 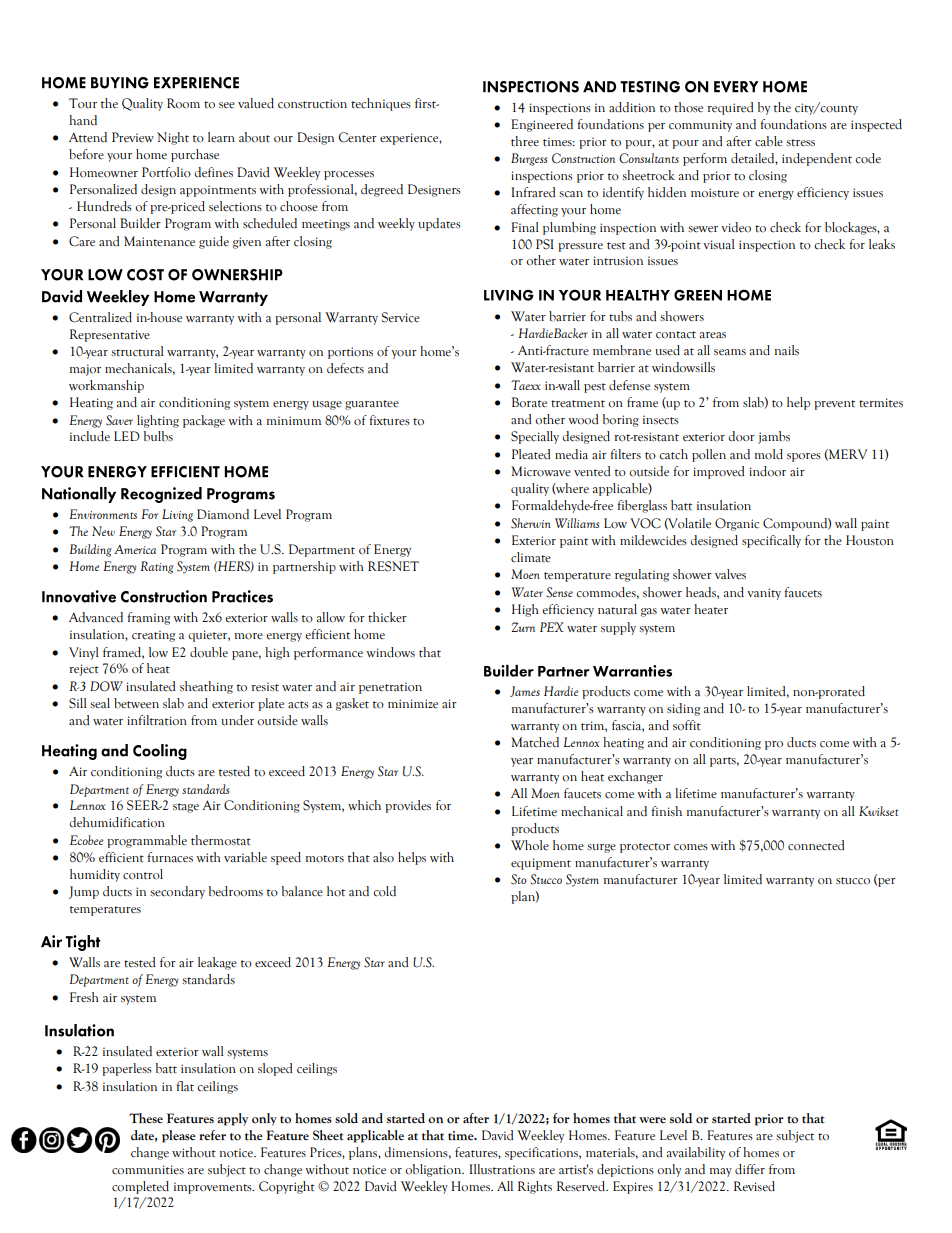 I want to click on stress, so click(x=800, y=143).
